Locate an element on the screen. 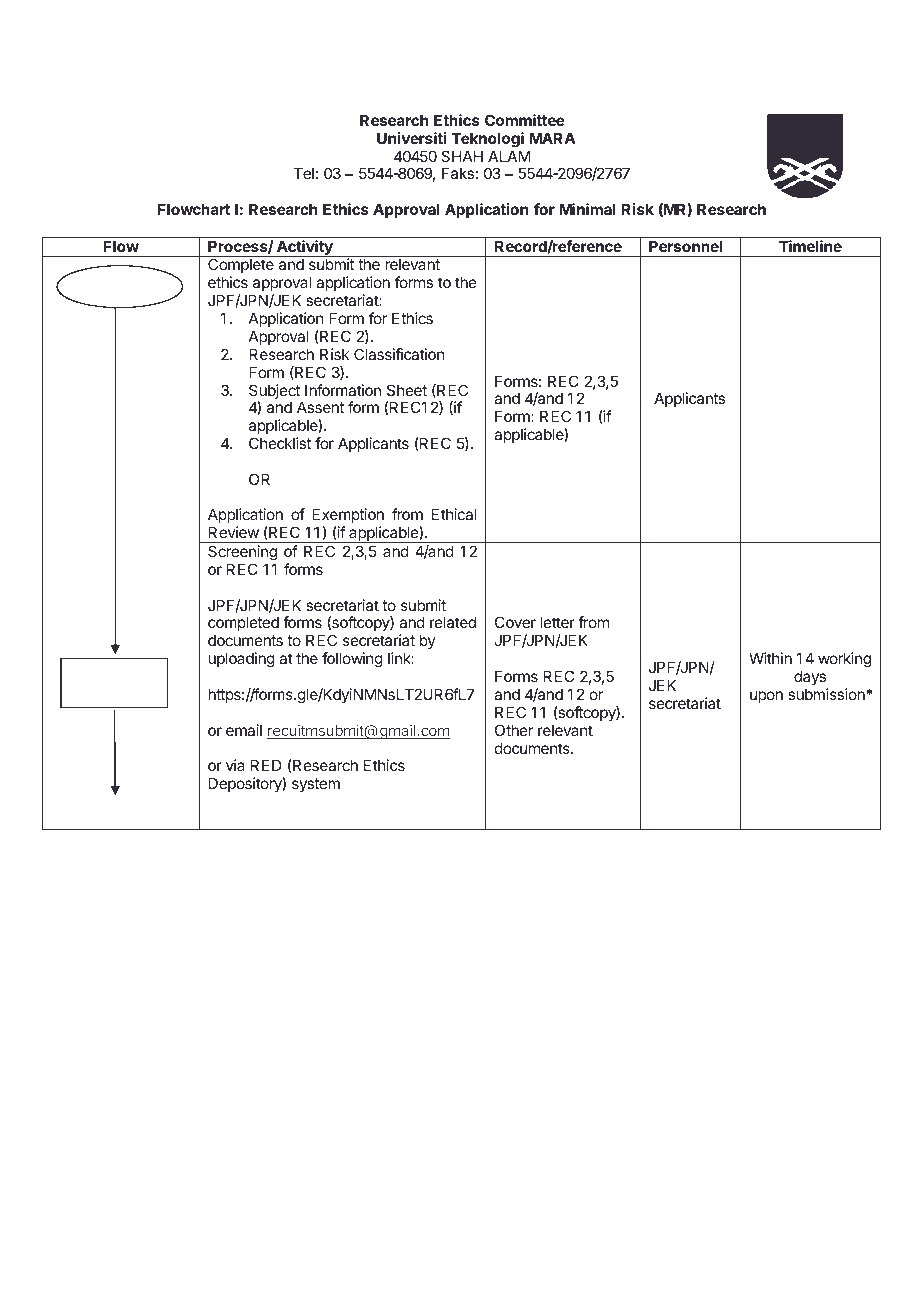  Subject is located at coordinates (275, 393).
